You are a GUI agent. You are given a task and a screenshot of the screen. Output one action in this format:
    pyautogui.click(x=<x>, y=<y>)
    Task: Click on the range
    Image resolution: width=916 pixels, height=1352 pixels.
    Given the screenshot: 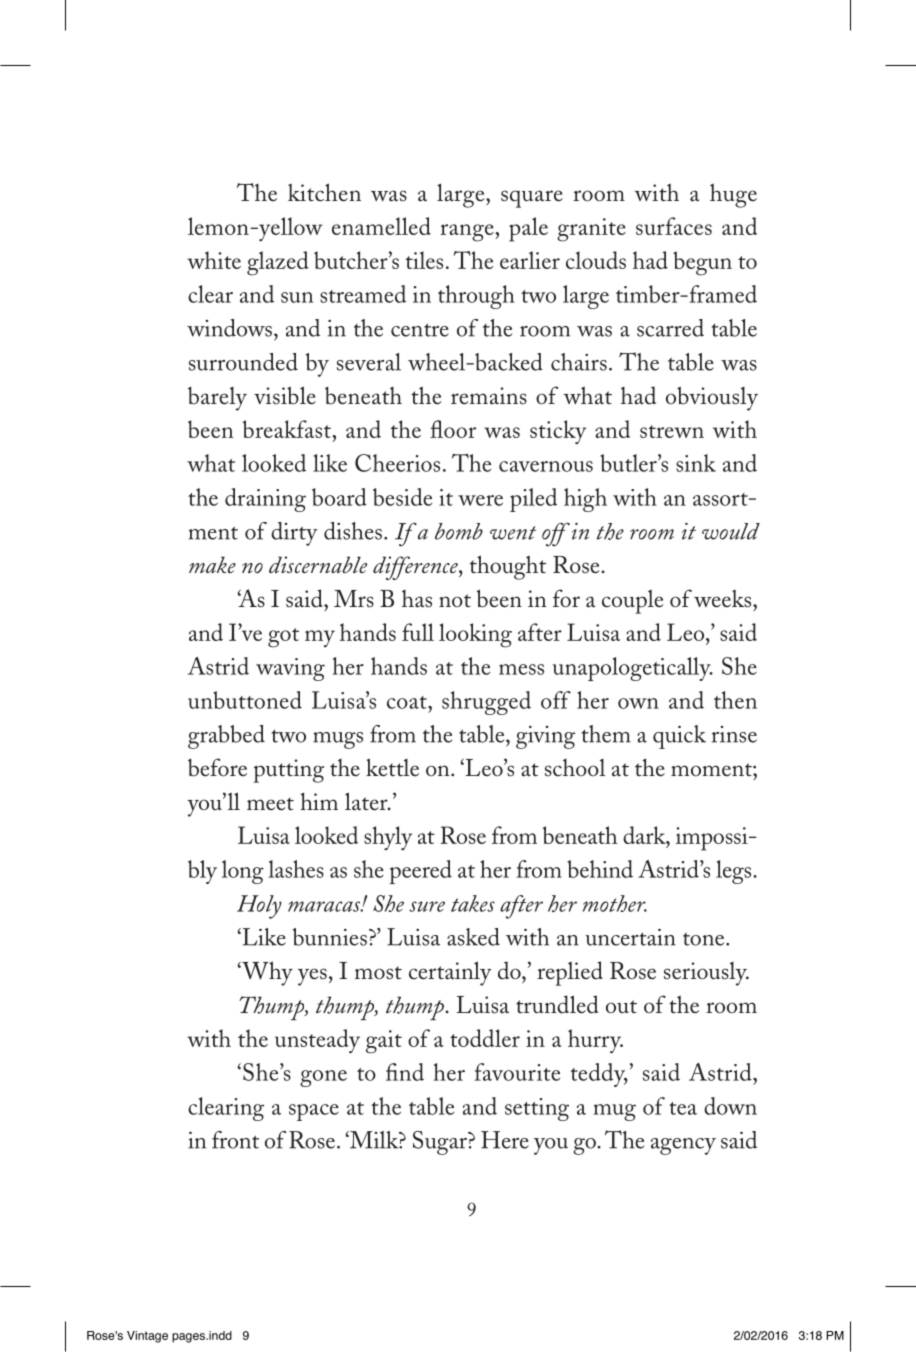 What is the action you would take?
    pyautogui.click(x=468, y=233)
